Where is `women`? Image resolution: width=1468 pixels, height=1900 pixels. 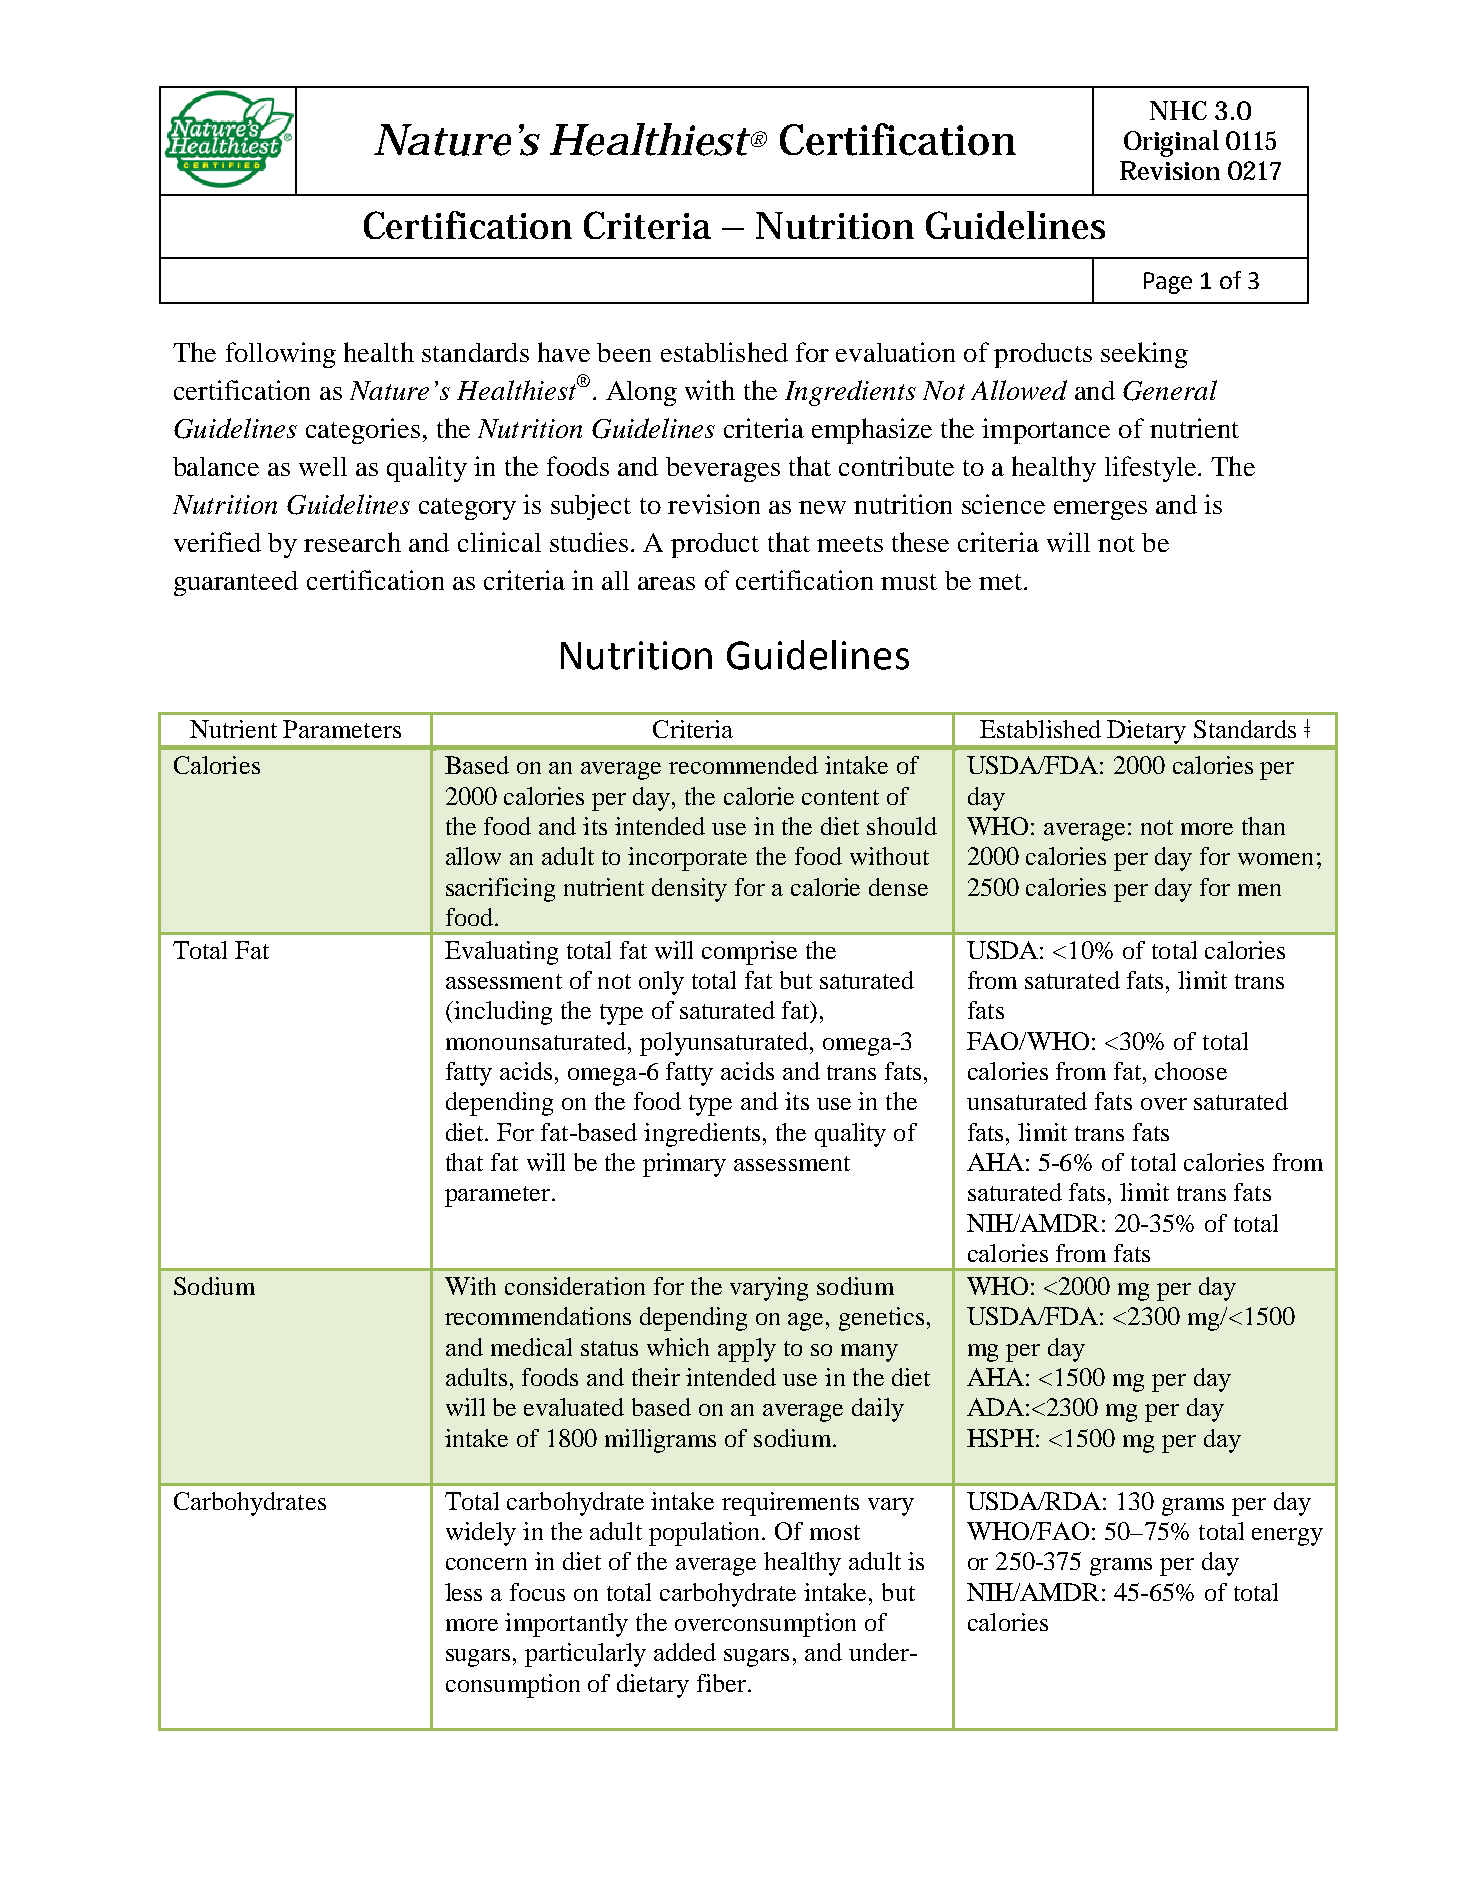 women is located at coordinates (1275, 859).
